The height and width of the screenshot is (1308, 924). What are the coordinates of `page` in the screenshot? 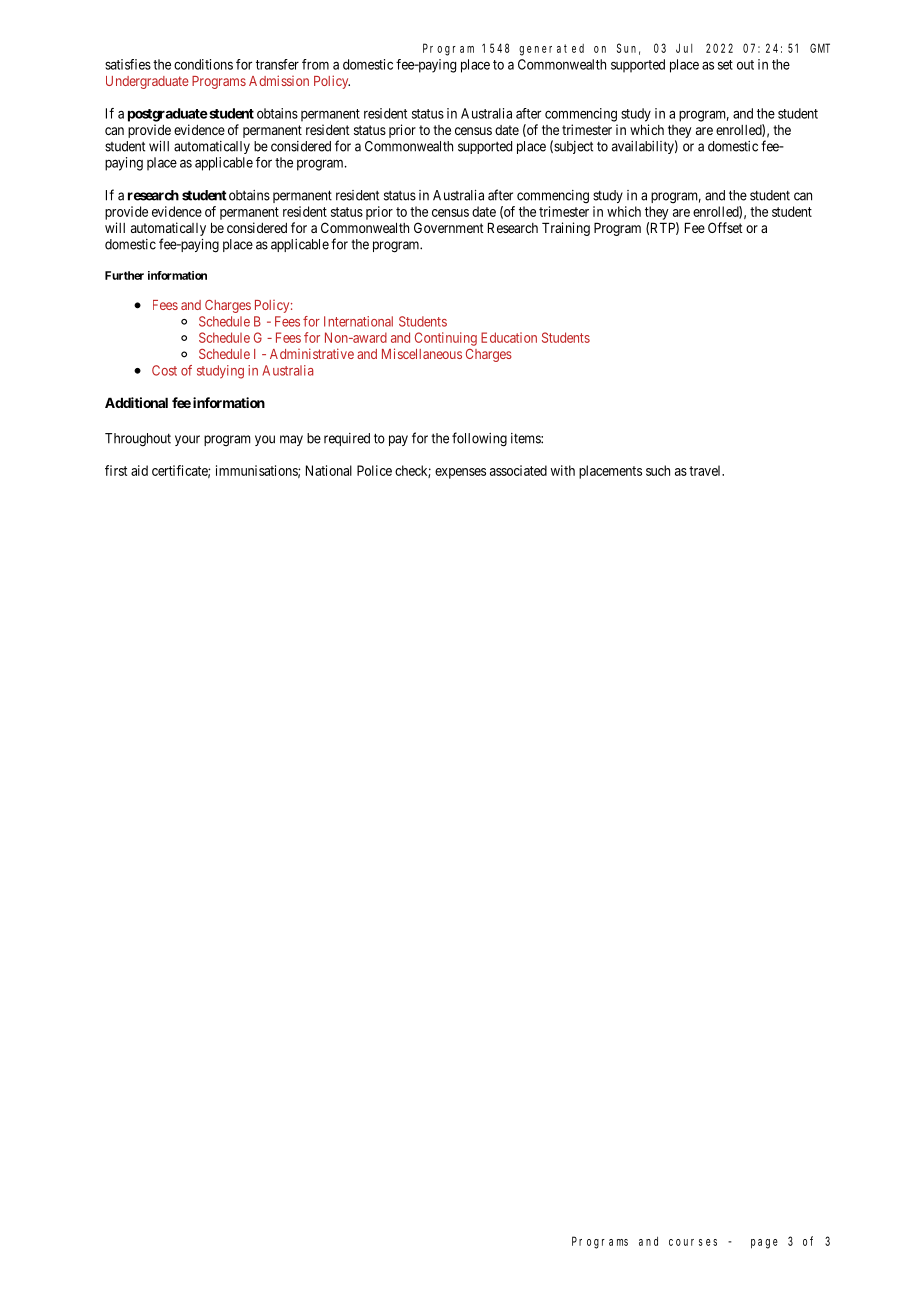 It's located at (764, 1244).
